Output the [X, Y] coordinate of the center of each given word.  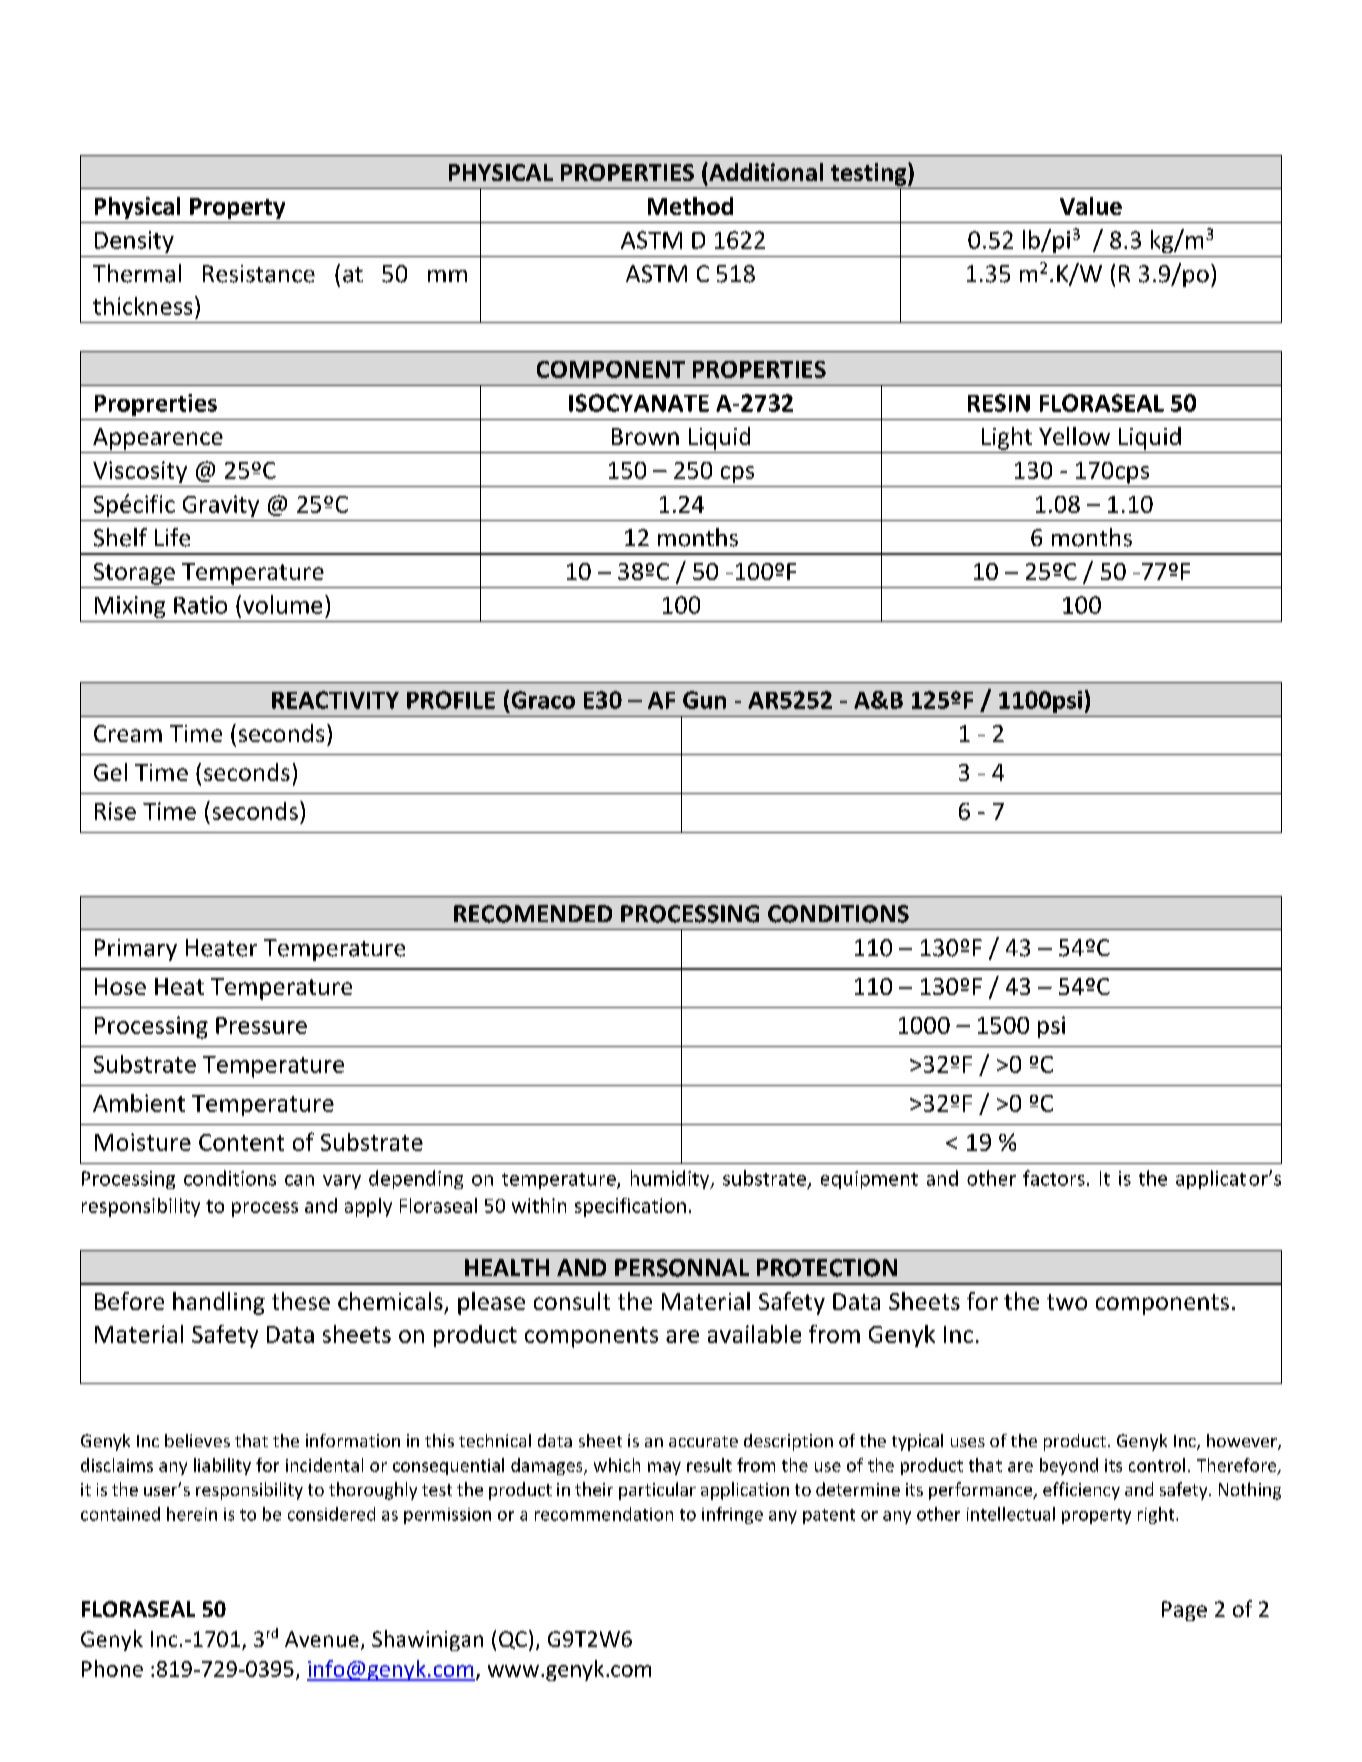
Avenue [322, 1639]
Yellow [1074, 436]
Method [690, 206]
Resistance [259, 274]
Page [1184, 1611]
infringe [732, 1515]
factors [1054, 1178]
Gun [704, 700]
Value [1091, 206]
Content [241, 1142]
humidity [671, 1179]
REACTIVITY [335, 700]
